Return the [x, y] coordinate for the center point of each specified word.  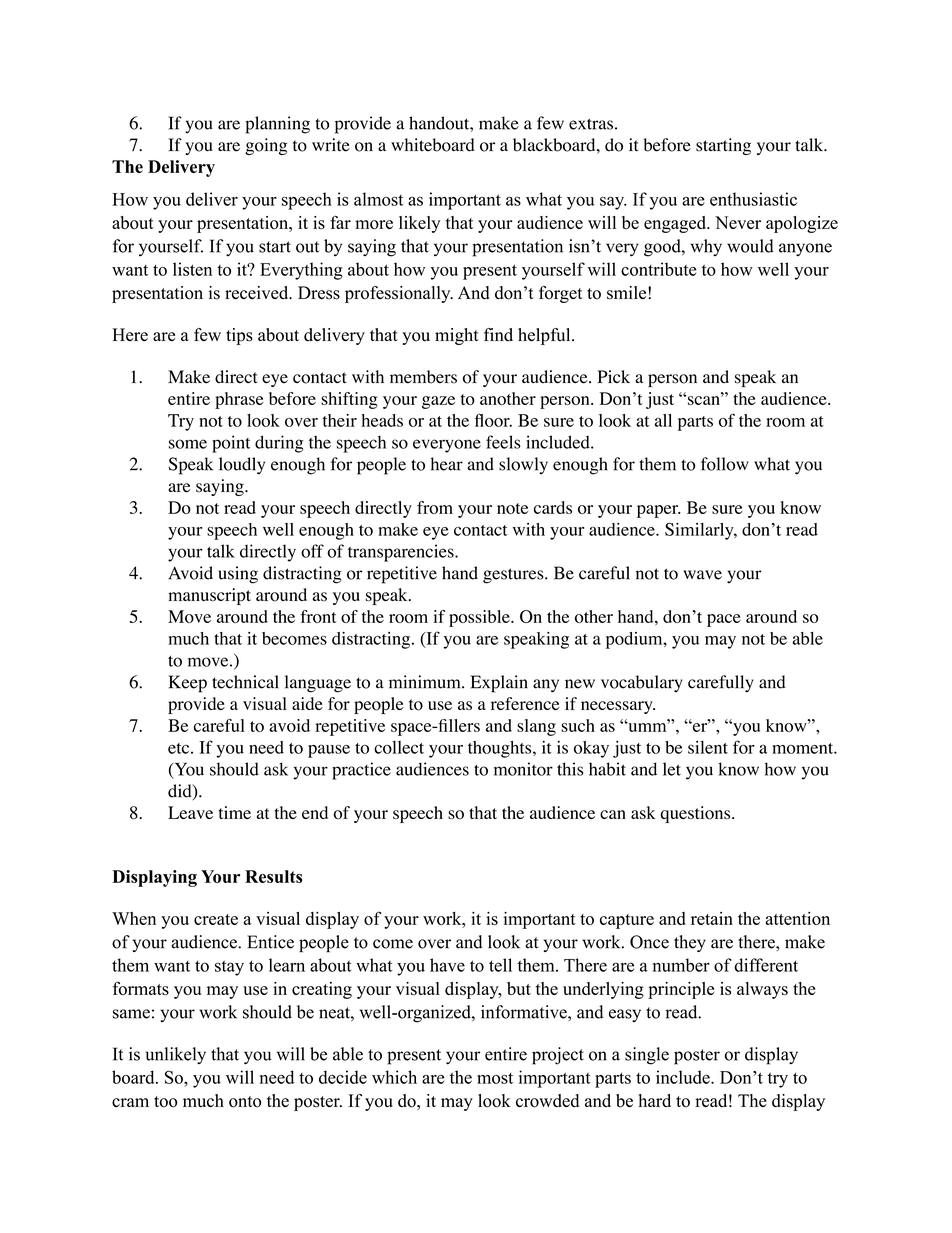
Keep [188, 684]
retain [712, 918]
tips [239, 336]
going [266, 146]
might [457, 336]
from [435, 507]
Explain [499, 684]
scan [705, 400]
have [447, 965]
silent [708, 747]
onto [245, 1102]
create [216, 919]
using [238, 575]
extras [591, 124]
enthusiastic [753, 199]
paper [659, 511]
